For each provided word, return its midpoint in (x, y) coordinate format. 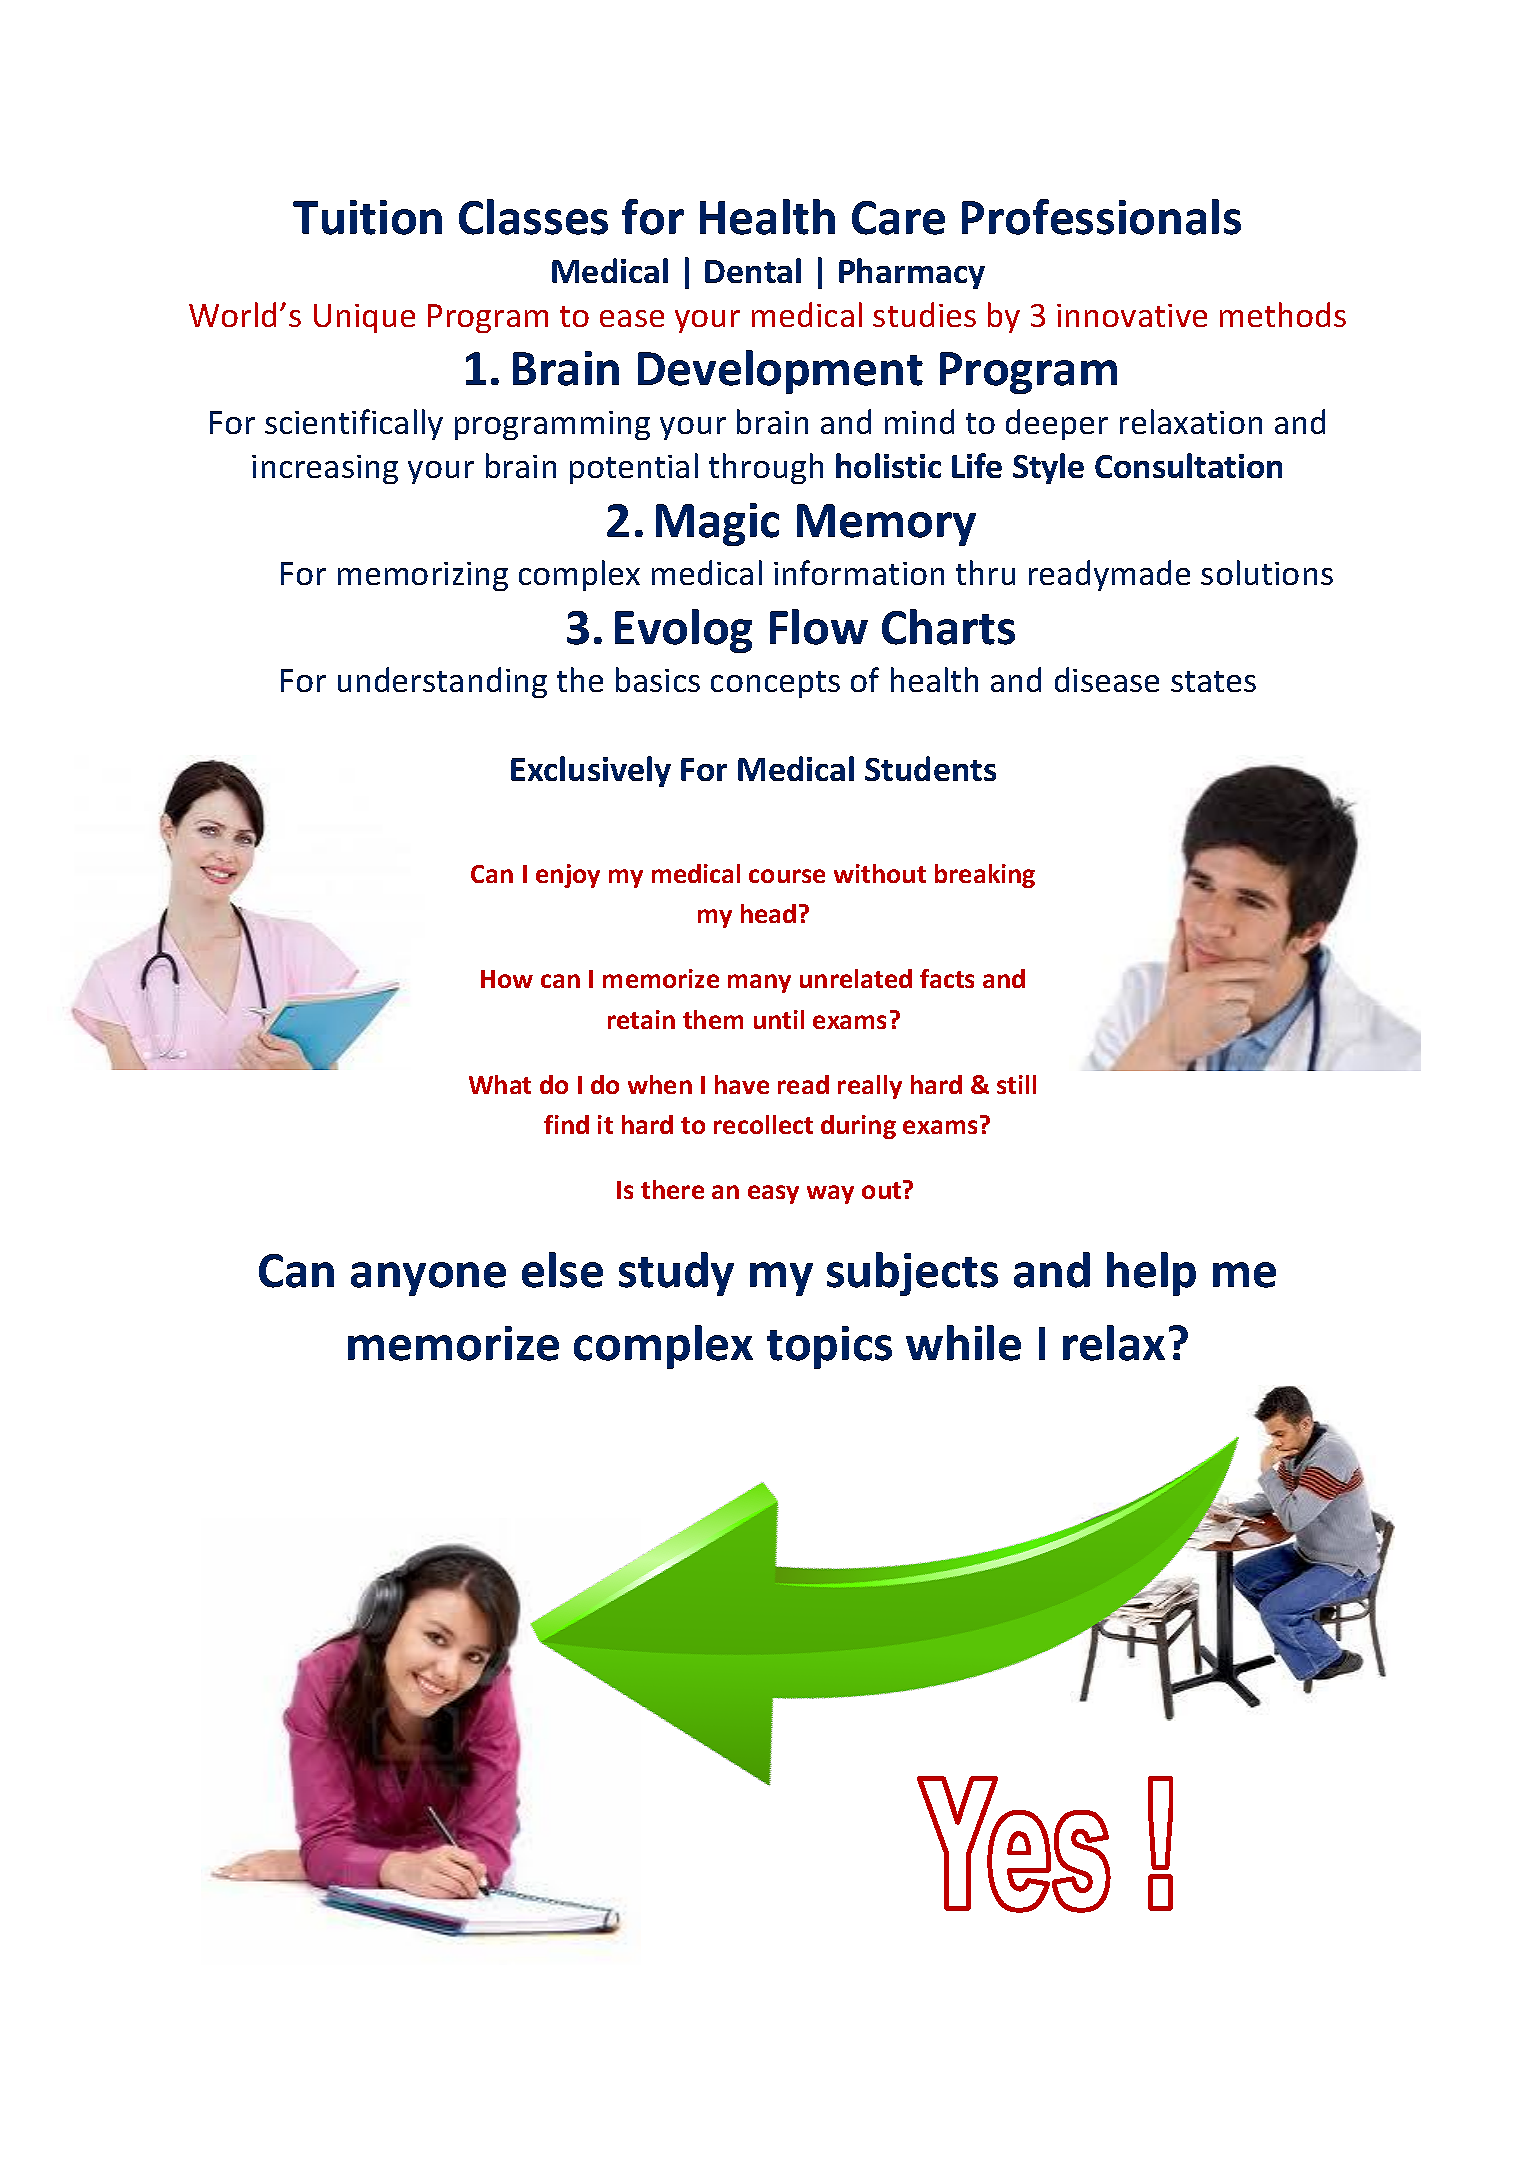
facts (947, 978)
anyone (428, 1279)
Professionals (1101, 217)
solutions (1267, 572)
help (1151, 1274)
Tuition (367, 217)
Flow (819, 627)
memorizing (423, 576)
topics (829, 1347)
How (507, 979)
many (759, 983)
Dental (753, 270)
